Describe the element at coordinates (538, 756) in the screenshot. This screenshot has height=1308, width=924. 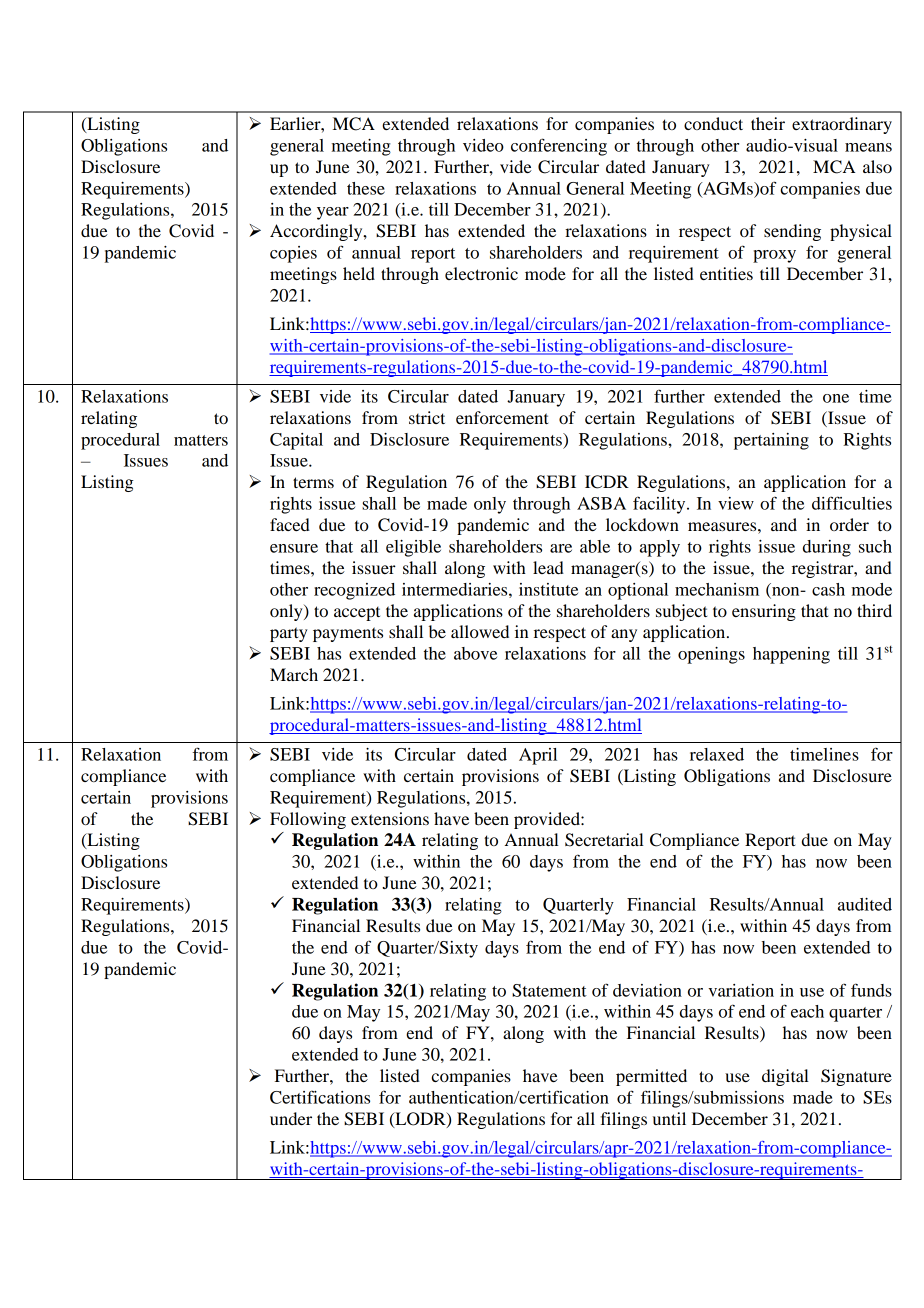
I see `April` at that location.
